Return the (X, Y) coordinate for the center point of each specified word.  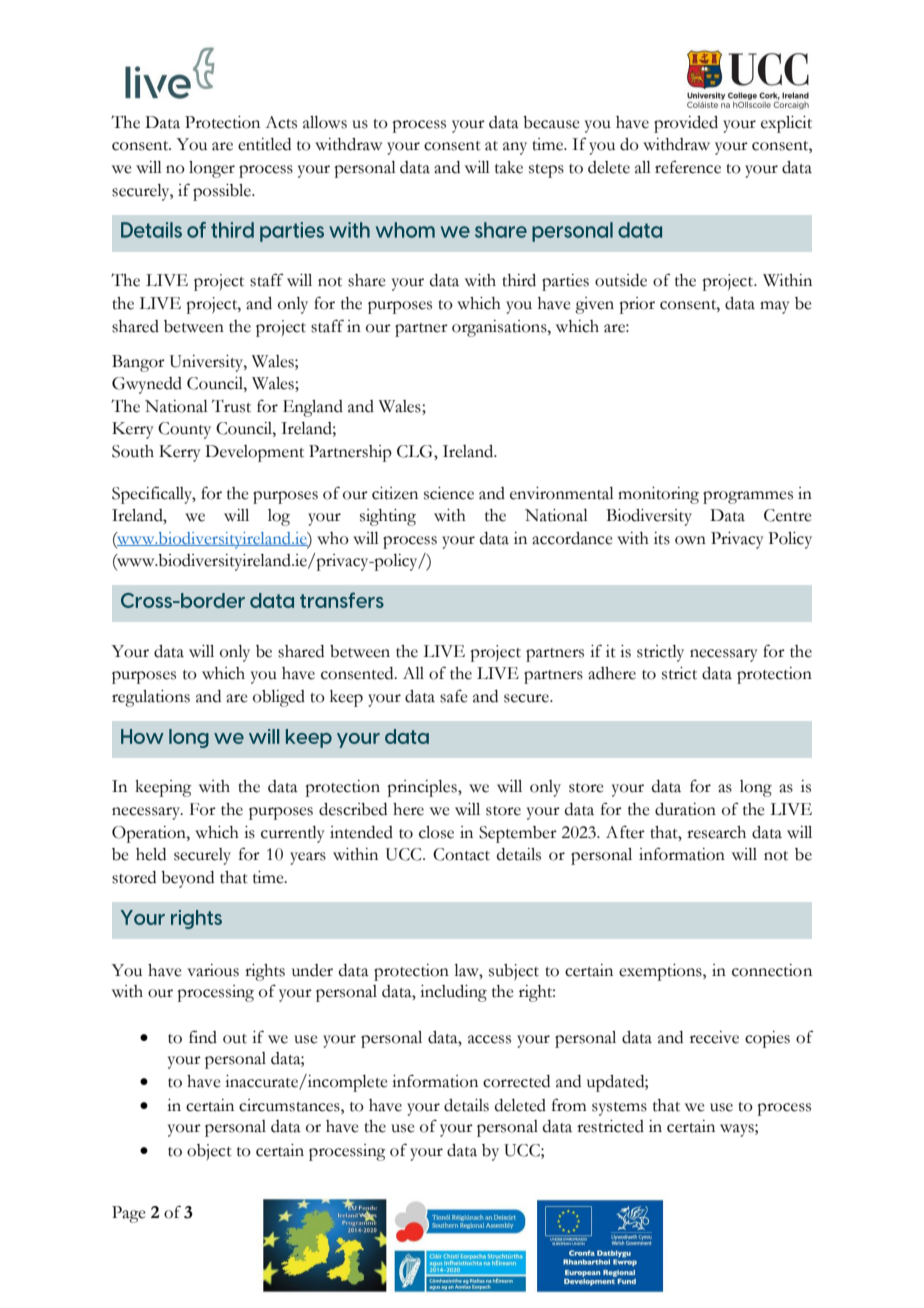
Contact (461, 854)
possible (223, 192)
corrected (516, 1081)
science (449, 493)
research (716, 832)
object (209, 1152)
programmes (748, 497)
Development (254, 453)
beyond (187, 879)
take (509, 167)
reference (688, 167)
